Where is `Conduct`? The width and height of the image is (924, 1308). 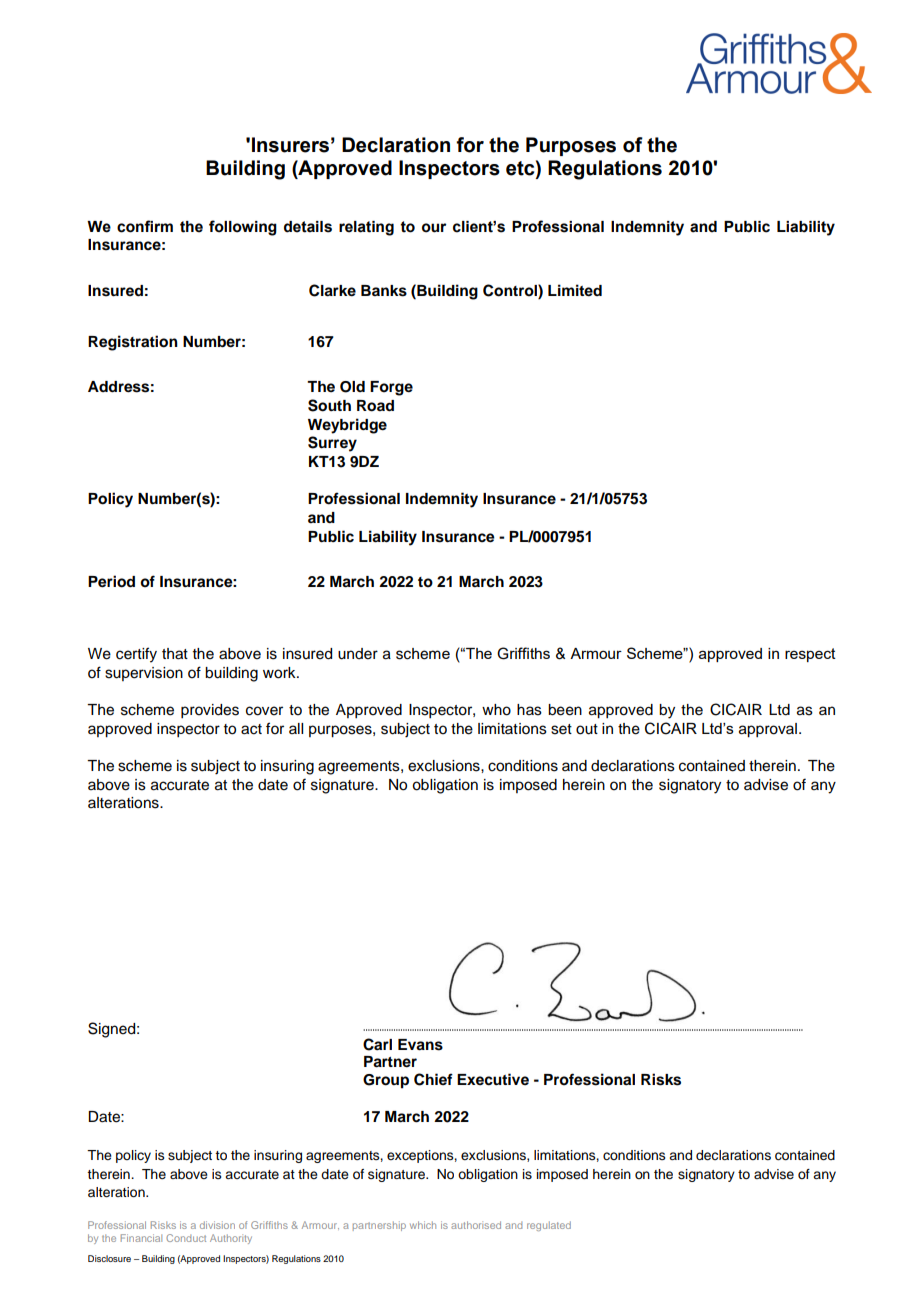 Conduct is located at coordinates (186, 1238).
